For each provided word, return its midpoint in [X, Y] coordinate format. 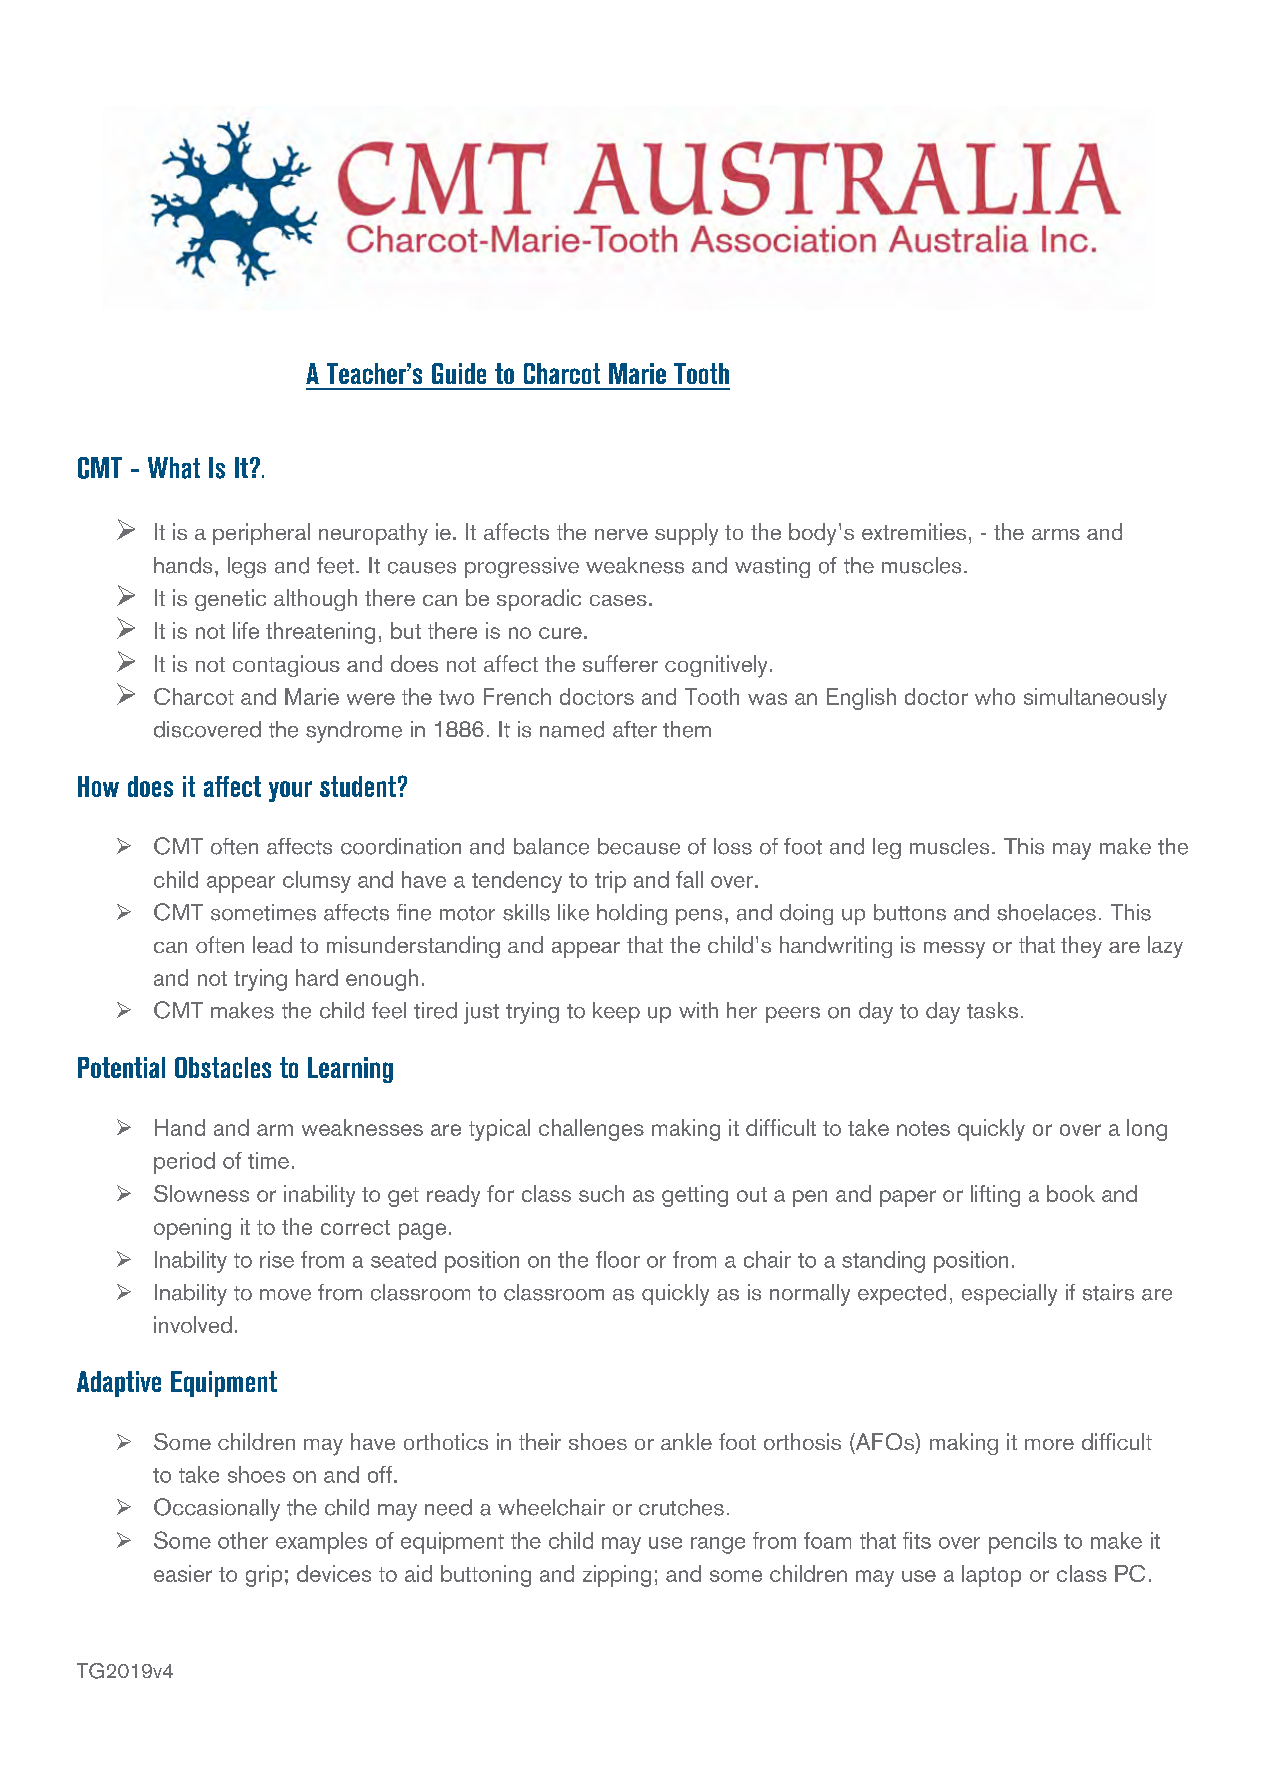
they [1081, 947]
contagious [286, 666]
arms [1056, 534]
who [995, 696]
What [174, 468]
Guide [459, 373]
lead [272, 944]
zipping [617, 1576]
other [243, 1540]
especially [1009, 1295]
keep [616, 1012]
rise [277, 1259]
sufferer [620, 663]
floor [618, 1259]
